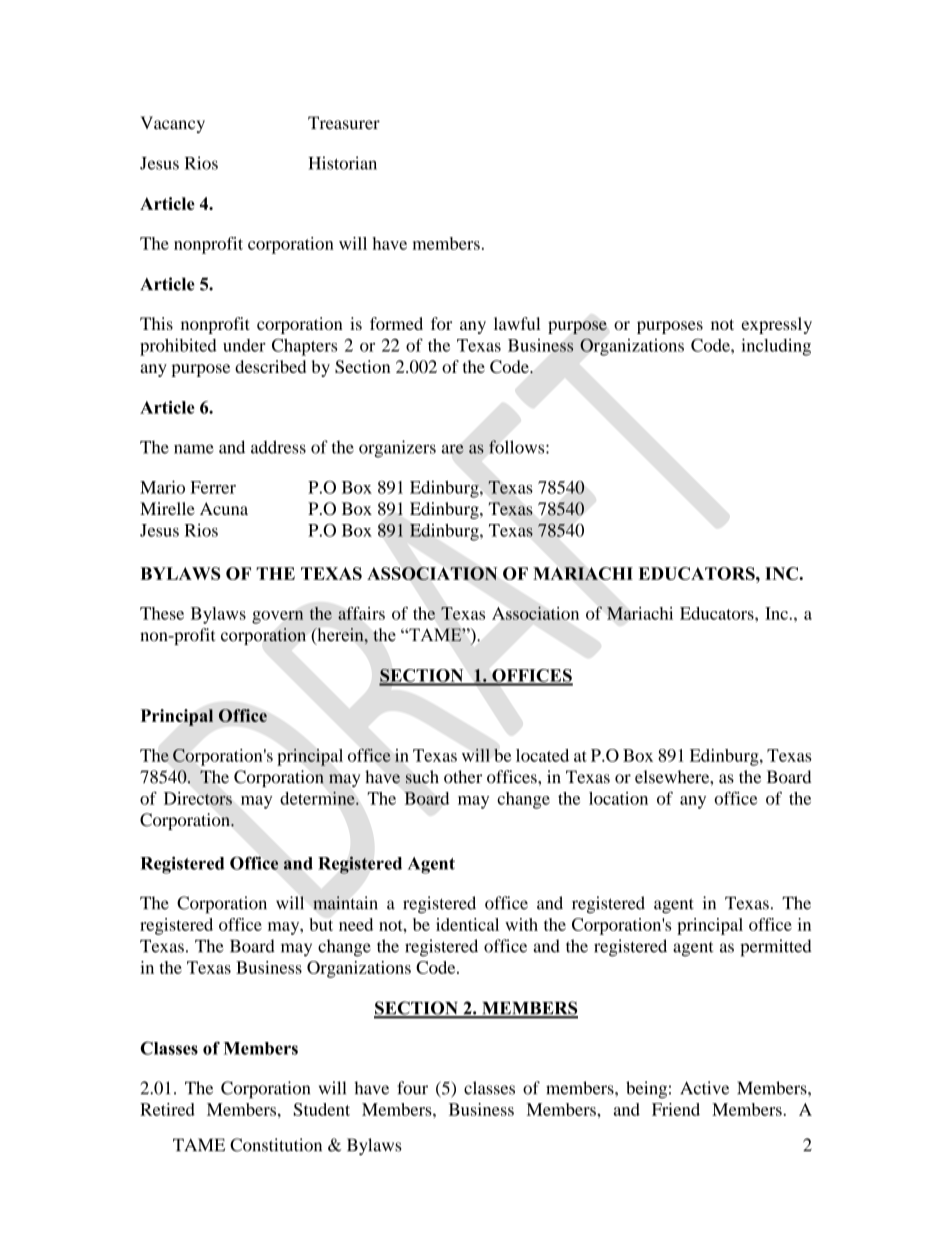 This screenshot has width=952, height=1233. What do you see at coordinates (777, 325) in the screenshot?
I see `expressly` at bounding box center [777, 325].
